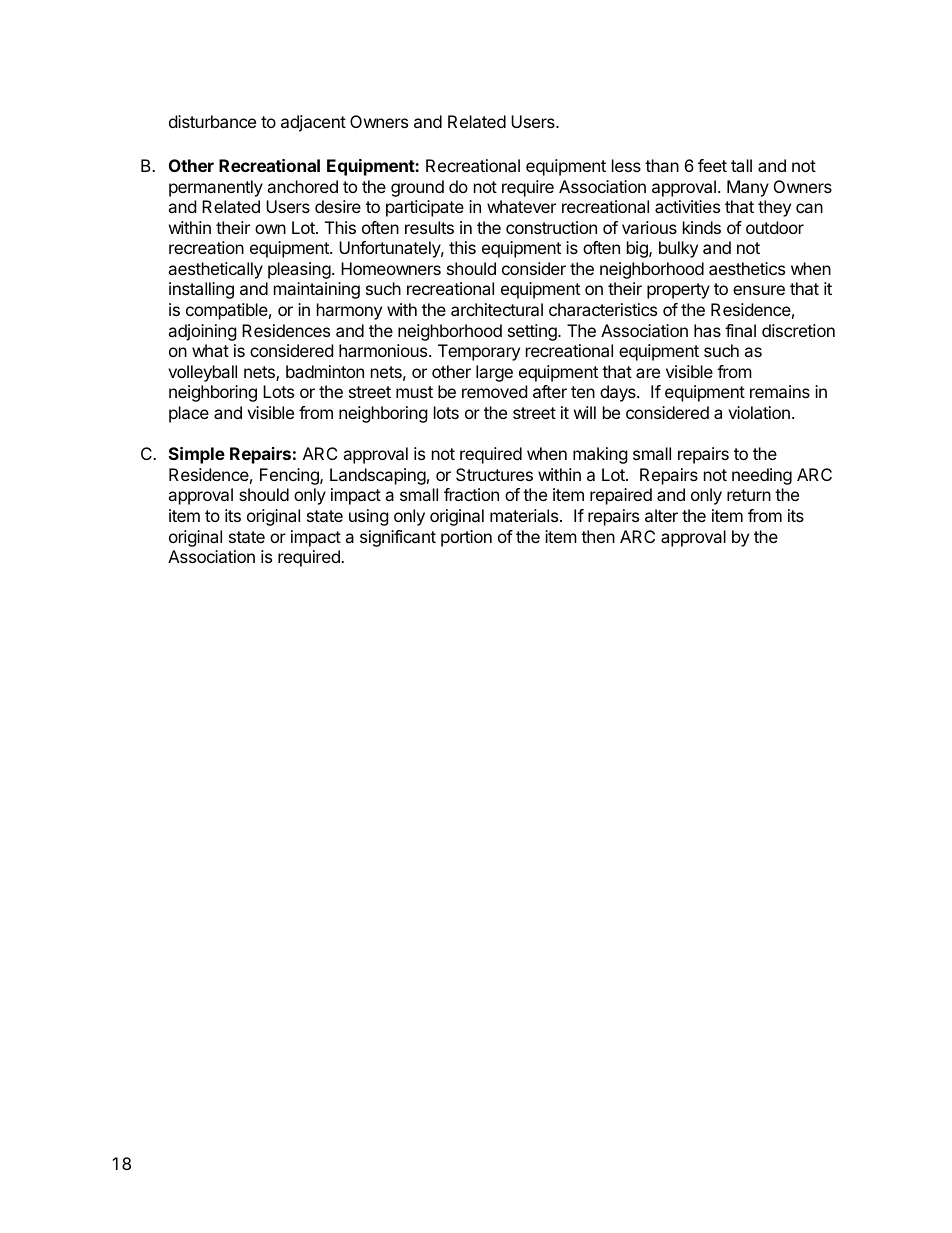 Image resolution: width=952 pixels, height=1233 pixels. Describe the element at coordinates (313, 123) in the screenshot. I see `adjacent` at that location.
